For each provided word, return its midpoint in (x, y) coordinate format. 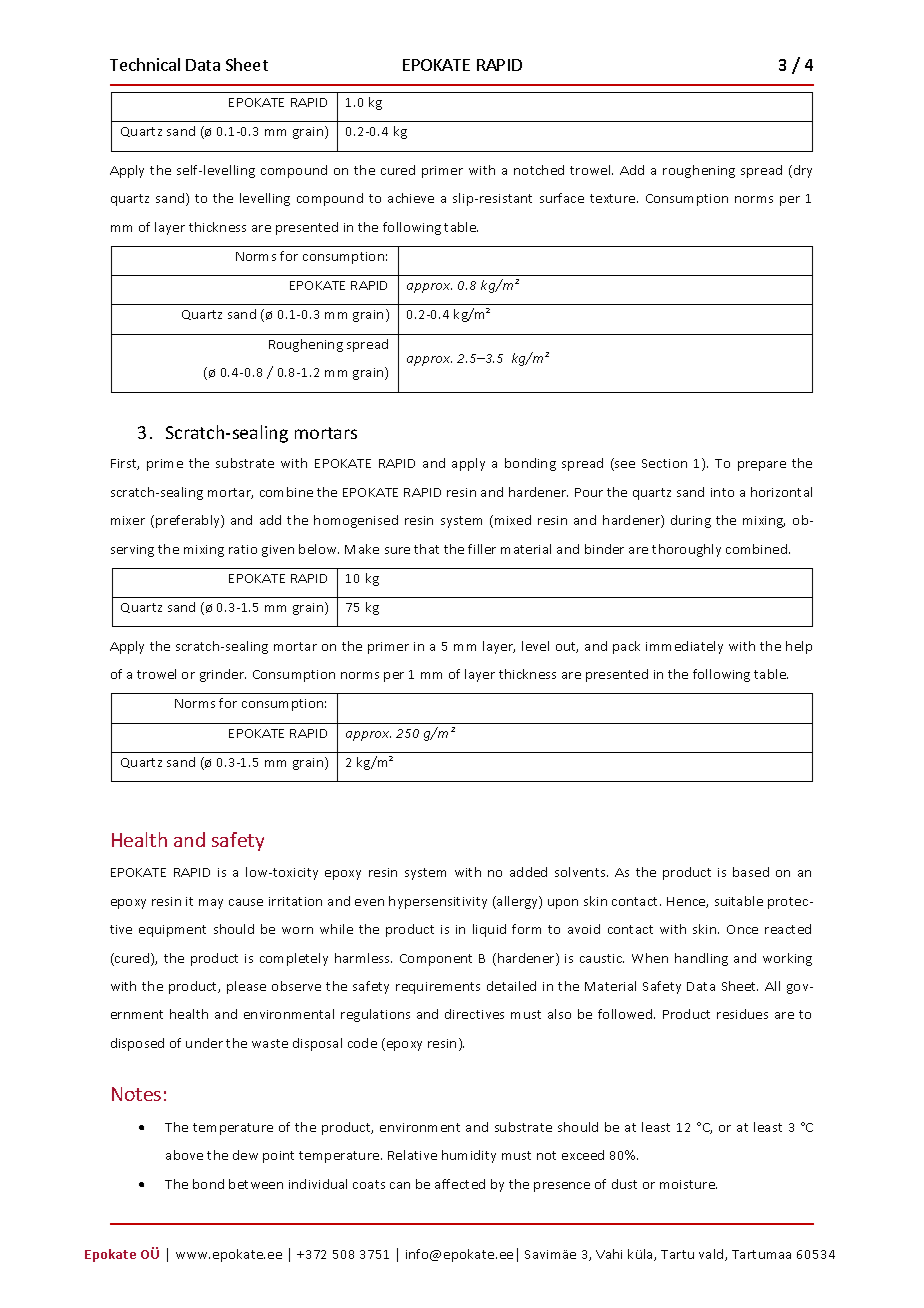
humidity (469, 1156)
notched (539, 170)
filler (482, 549)
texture (614, 198)
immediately (684, 647)
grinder (223, 675)
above (184, 1155)
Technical (145, 64)
